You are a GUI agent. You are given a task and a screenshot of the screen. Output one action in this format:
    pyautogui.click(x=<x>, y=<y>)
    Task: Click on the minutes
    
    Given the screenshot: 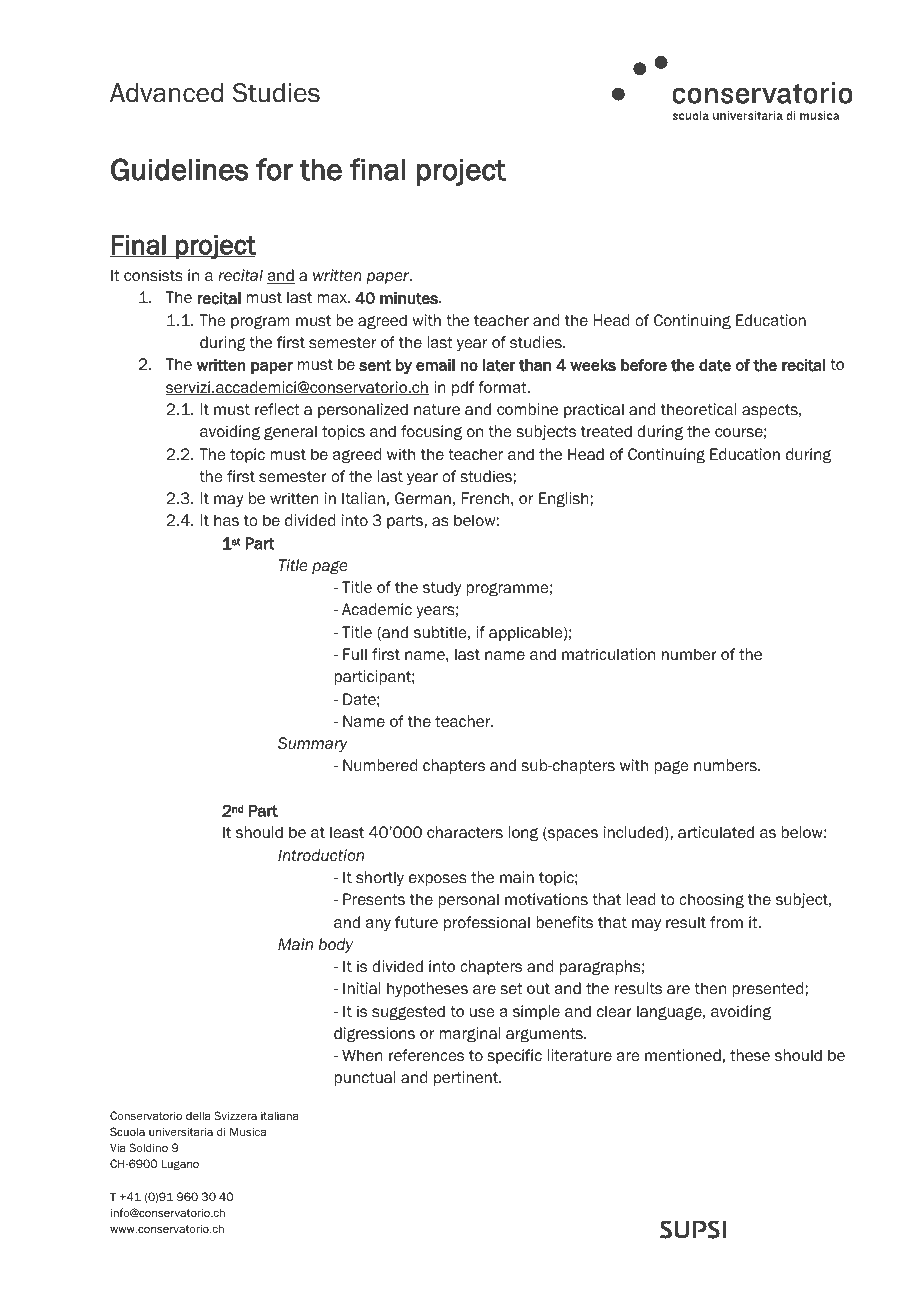 What is the action you would take?
    pyautogui.click(x=410, y=298)
